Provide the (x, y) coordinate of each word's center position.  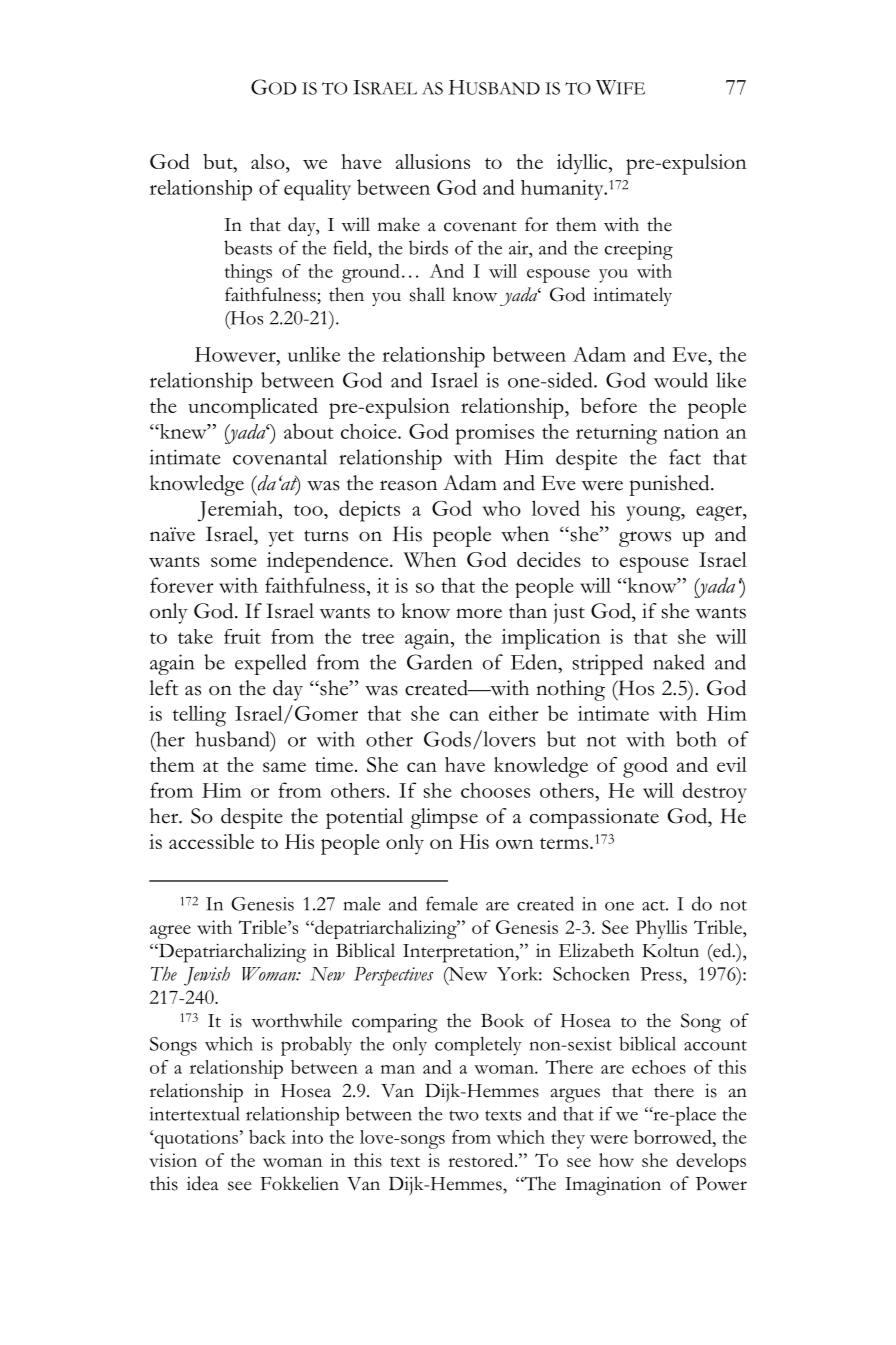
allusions (433, 161)
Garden (439, 662)
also (269, 161)
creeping (639, 250)
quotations (195, 1139)
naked (679, 662)
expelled (270, 664)
